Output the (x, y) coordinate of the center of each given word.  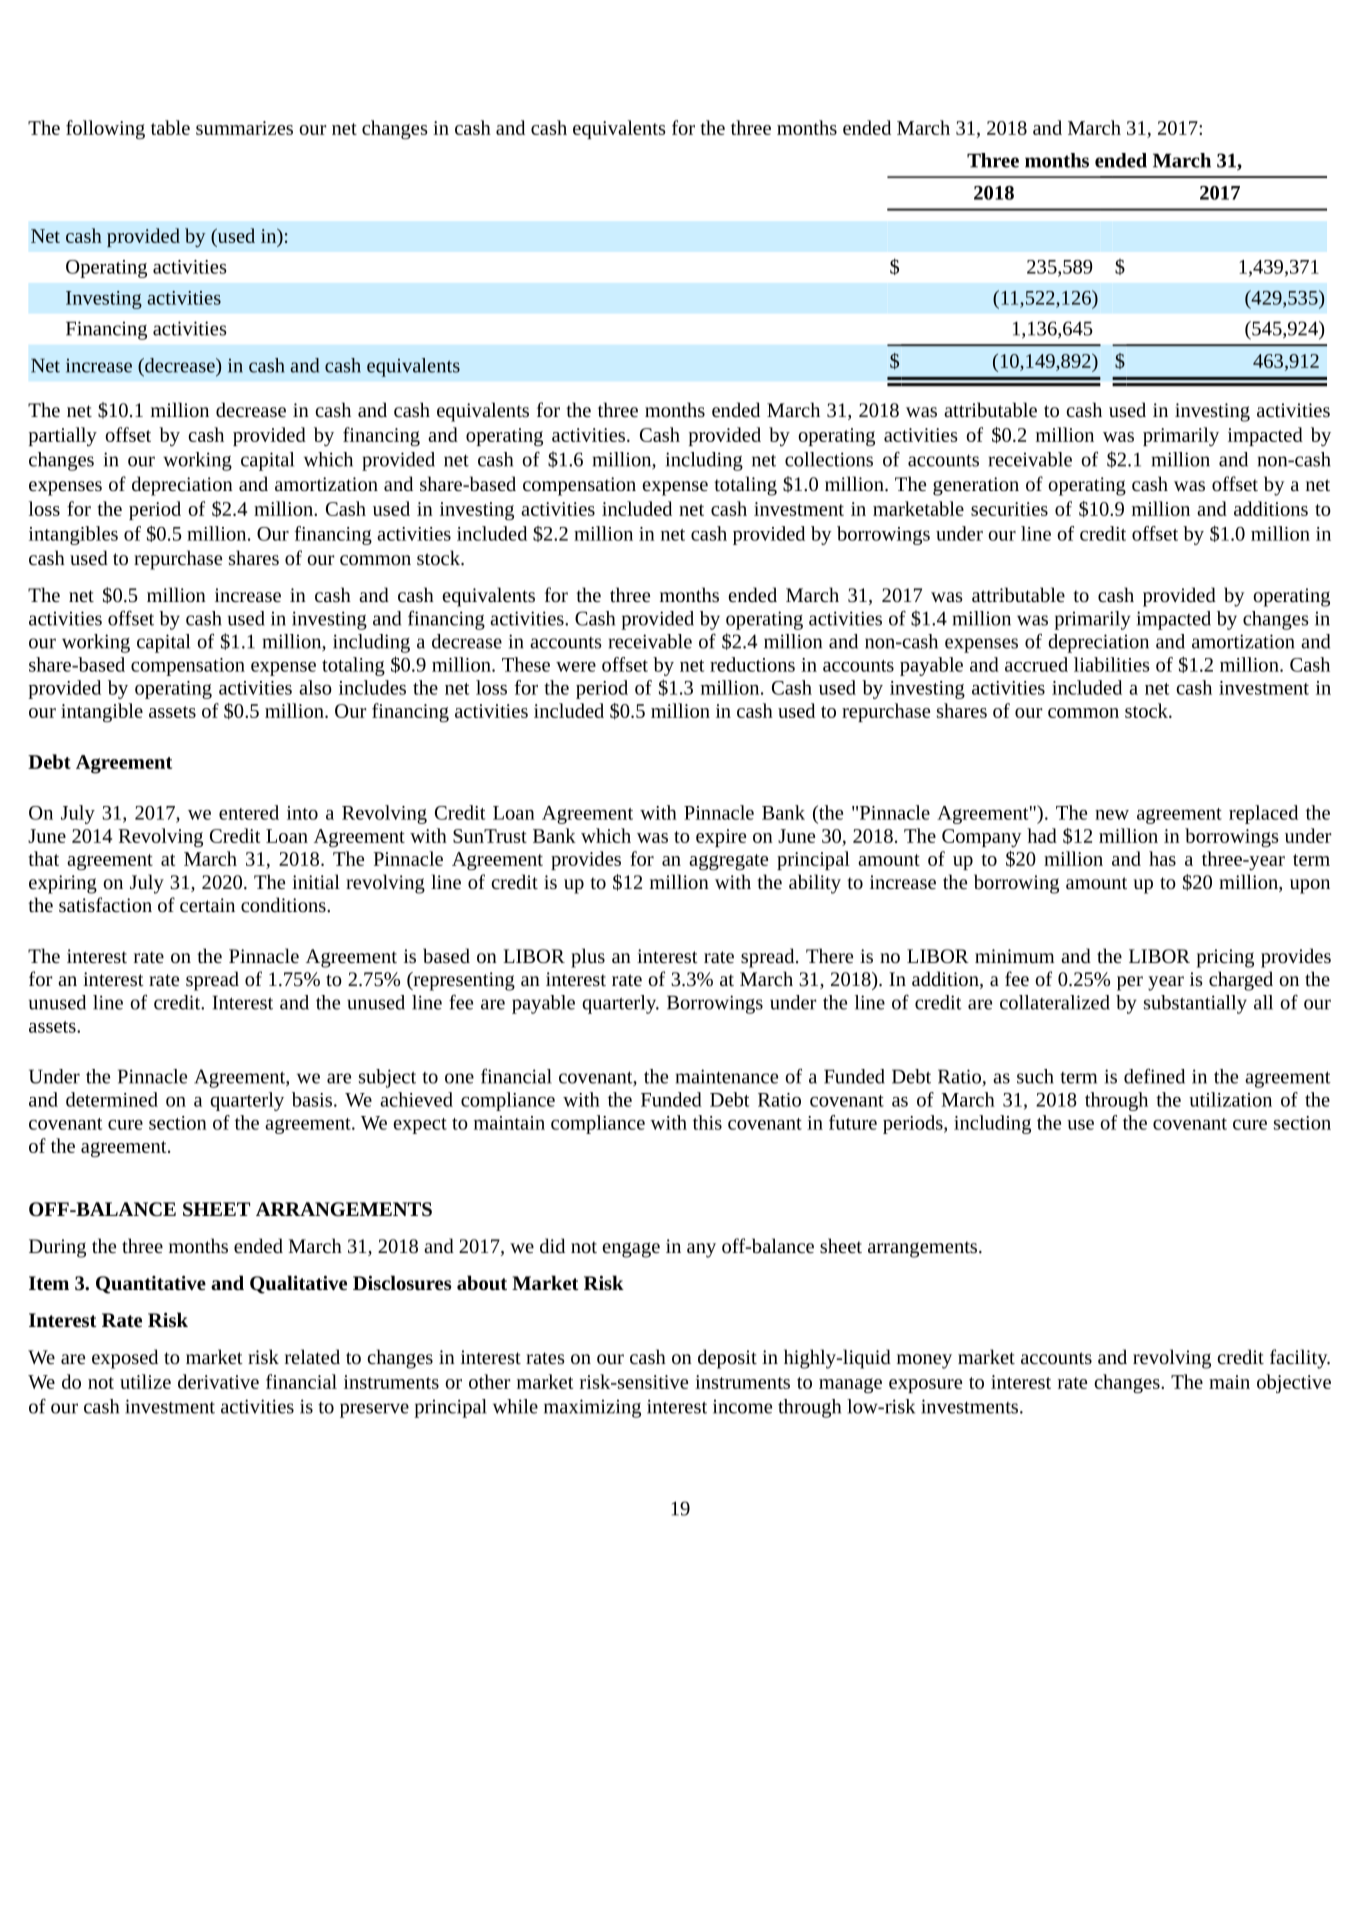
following (105, 129)
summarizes (244, 128)
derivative (218, 1381)
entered (249, 812)
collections (829, 459)
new (1112, 815)
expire (721, 838)
